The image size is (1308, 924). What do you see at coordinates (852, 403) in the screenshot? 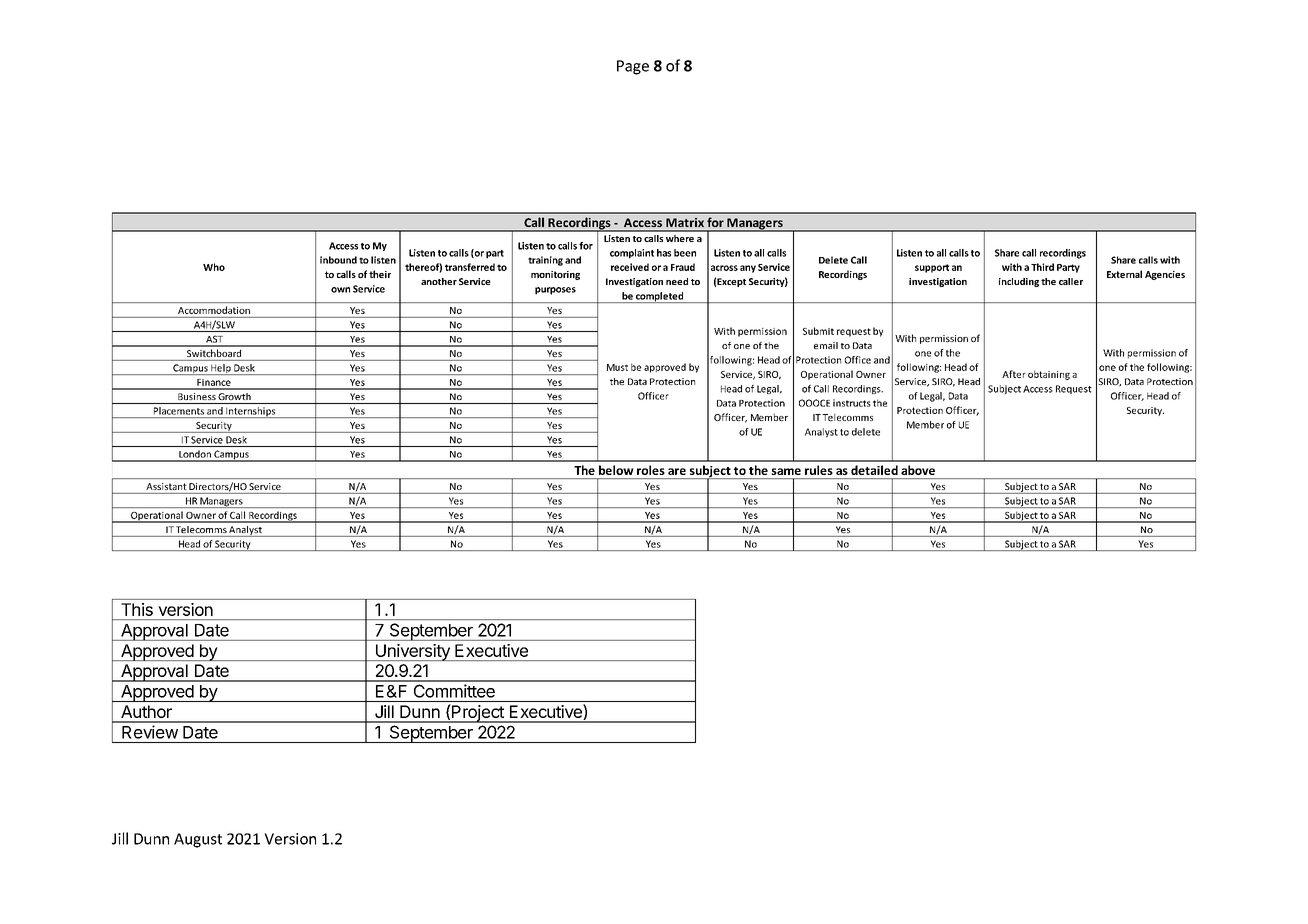
I see `instructs` at bounding box center [852, 403].
